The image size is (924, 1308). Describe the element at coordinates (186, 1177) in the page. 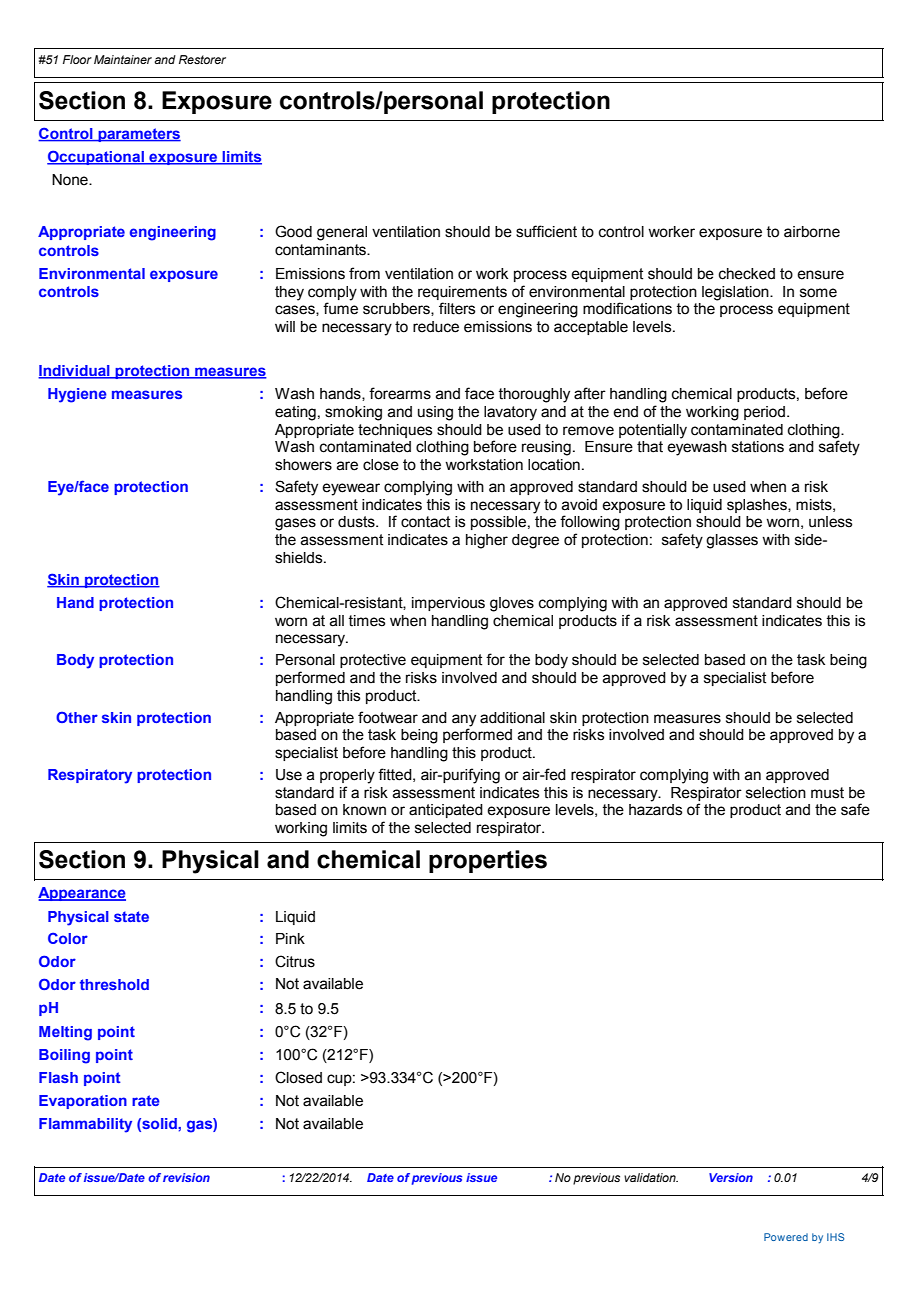

I see `revision` at that location.
